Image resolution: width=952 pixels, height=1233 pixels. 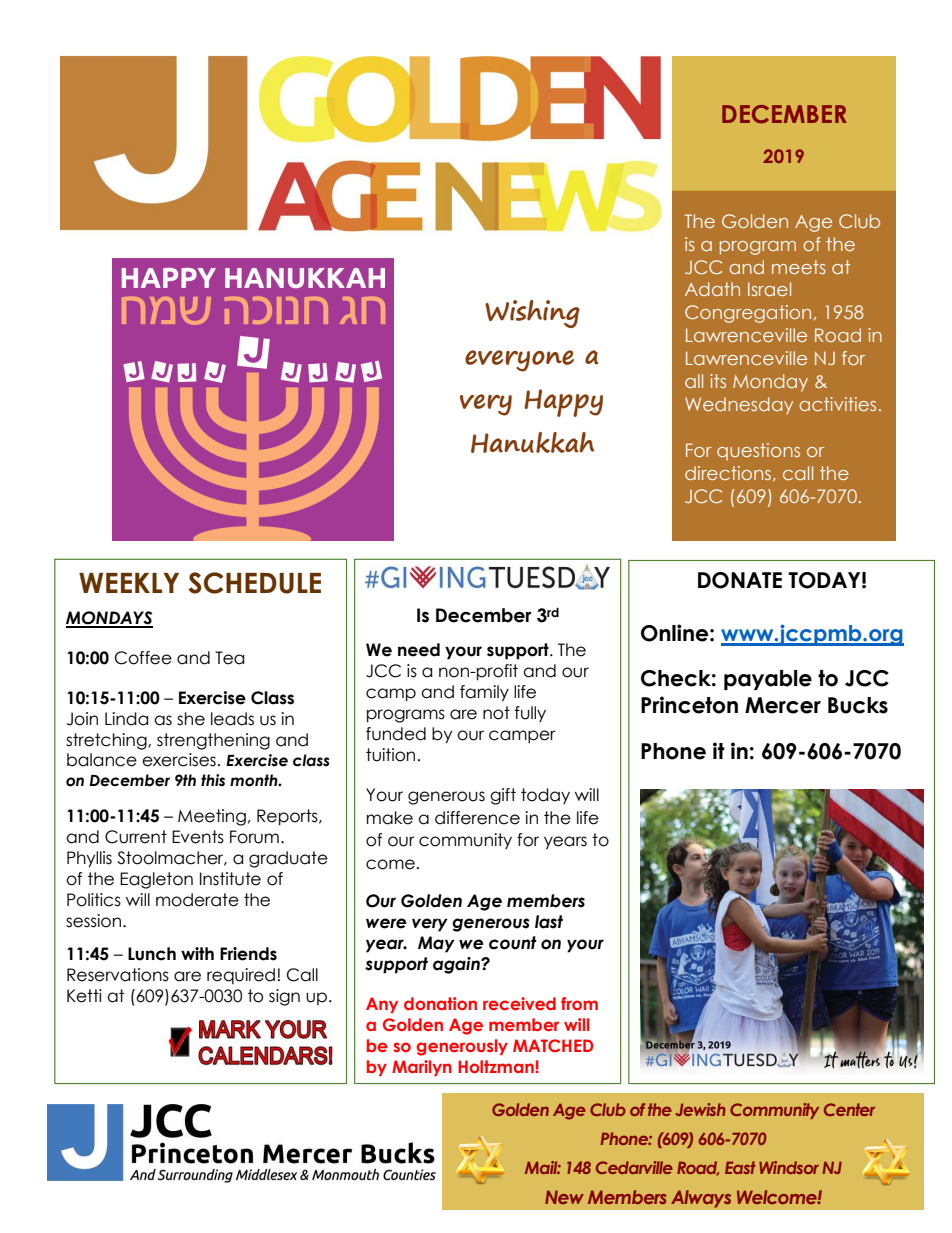 What do you see at coordinates (789, 1167) in the image?
I see `Windsor` at bounding box center [789, 1167].
